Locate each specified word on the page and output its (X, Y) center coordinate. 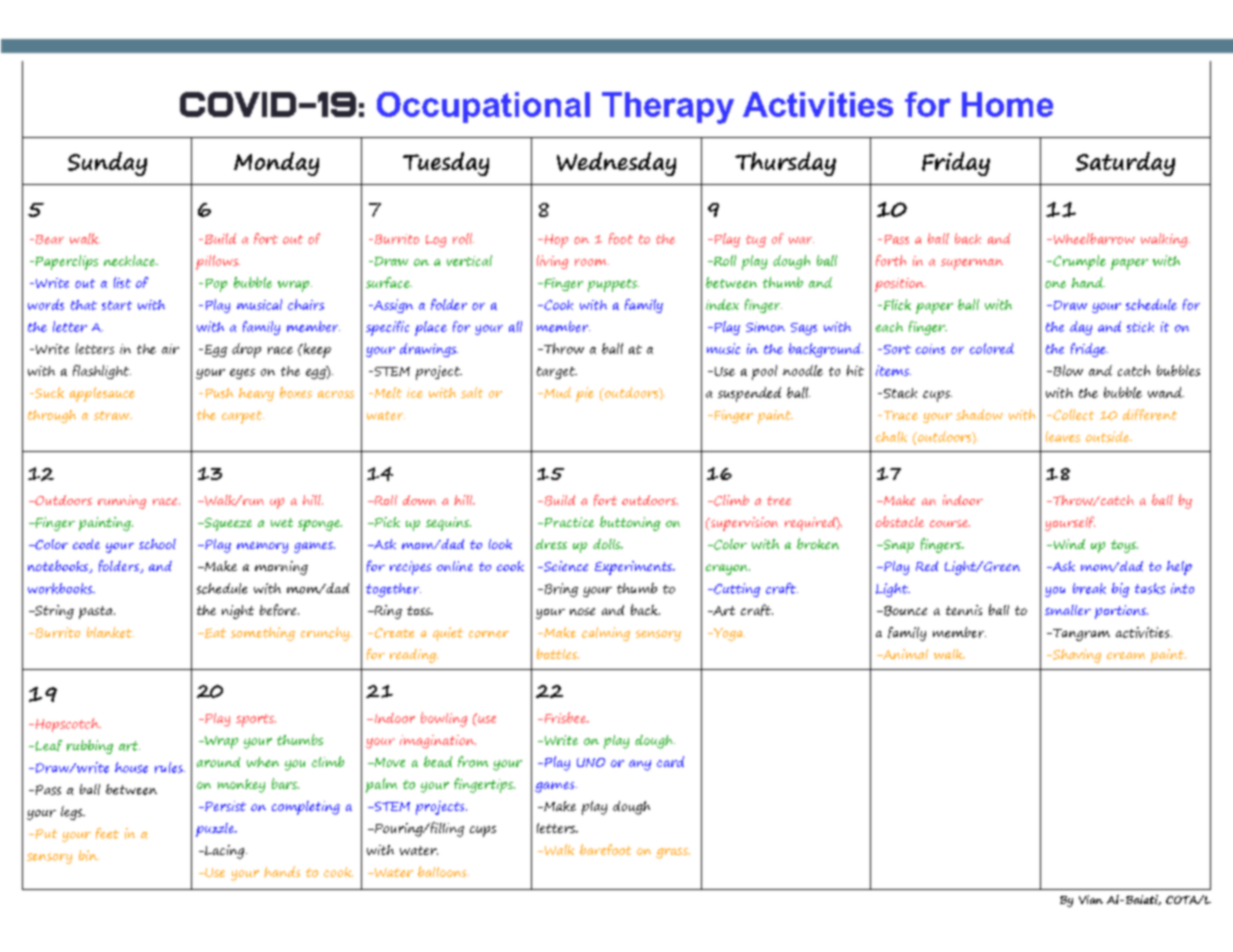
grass (673, 853)
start (117, 305)
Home (1007, 104)
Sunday (107, 164)
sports (256, 720)
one (1055, 284)
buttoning (630, 523)
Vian (1091, 899)
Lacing (225, 852)
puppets (613, 285)
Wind (1068, 544)
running (122, 502)
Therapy (668, 108)
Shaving (1076, 656)
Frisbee (565, 717)
